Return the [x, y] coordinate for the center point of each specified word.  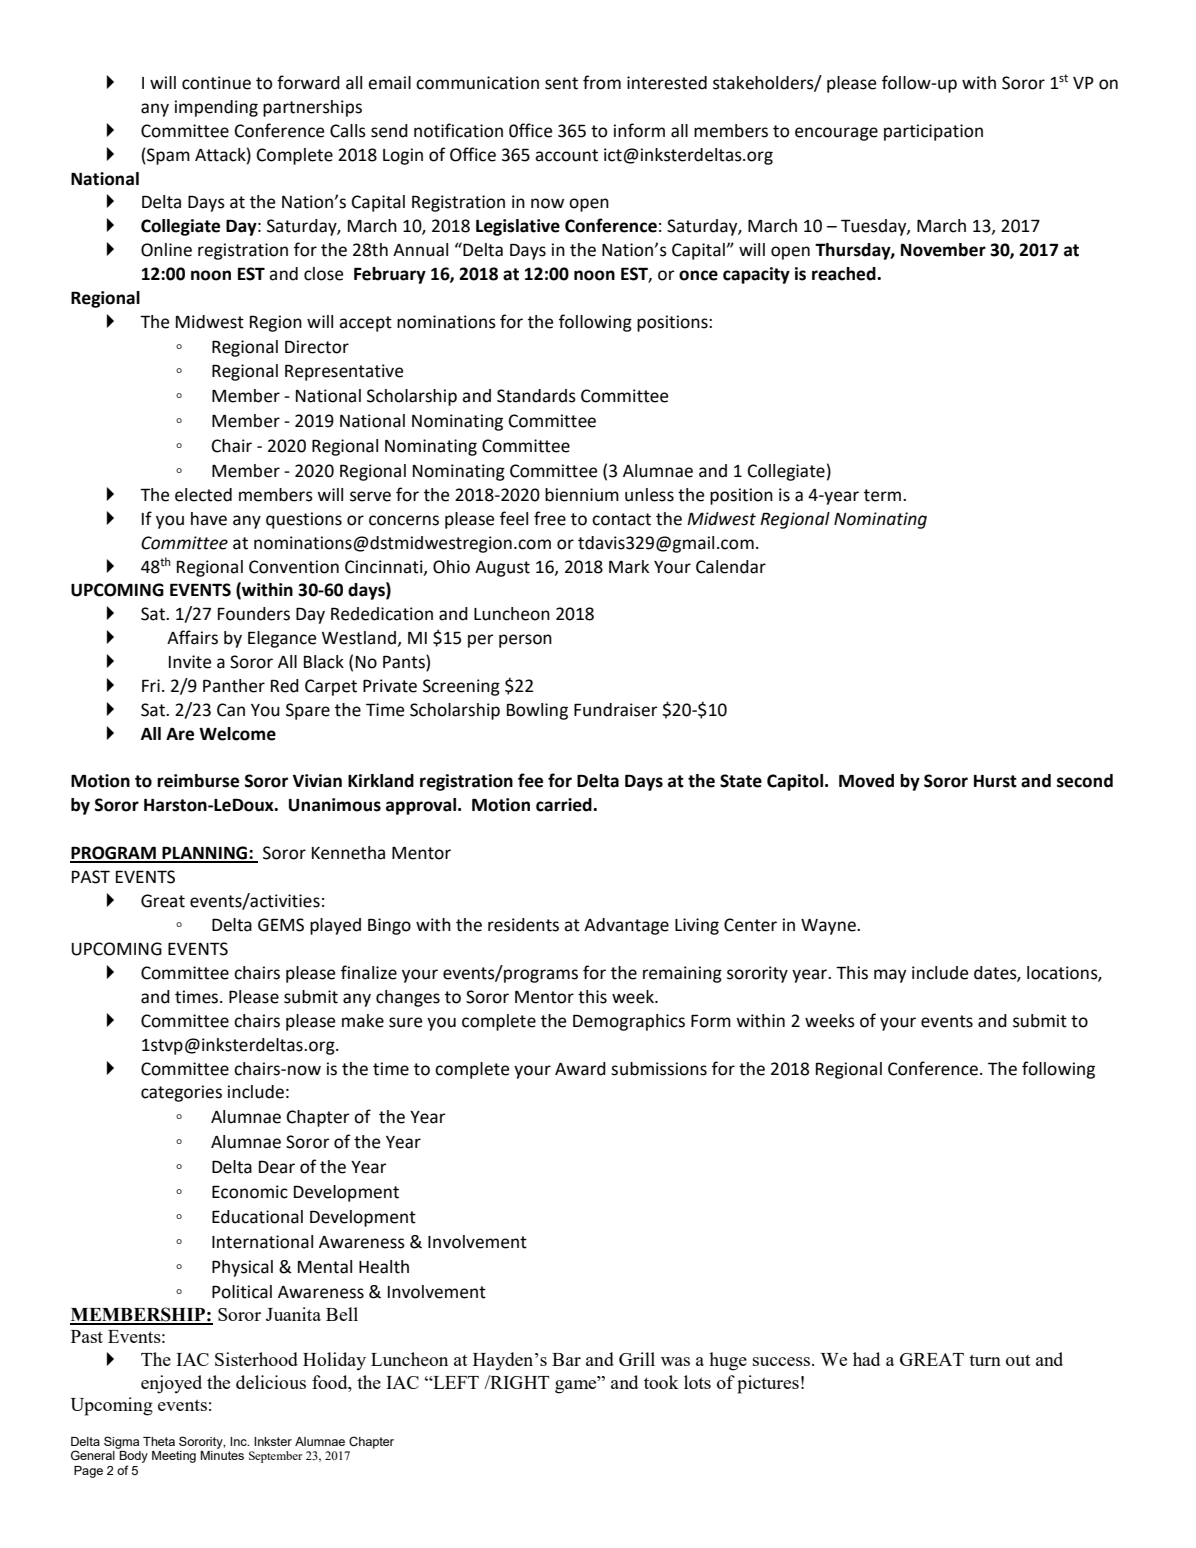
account [566, 155]
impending [216, 108]
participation [933, 132]
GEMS [281, 925]
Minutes [222, 1455]
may [890, 976]
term [882, 495]
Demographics [629, 1022]
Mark [629, 567]
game [577, 1385]
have [209, 519]
